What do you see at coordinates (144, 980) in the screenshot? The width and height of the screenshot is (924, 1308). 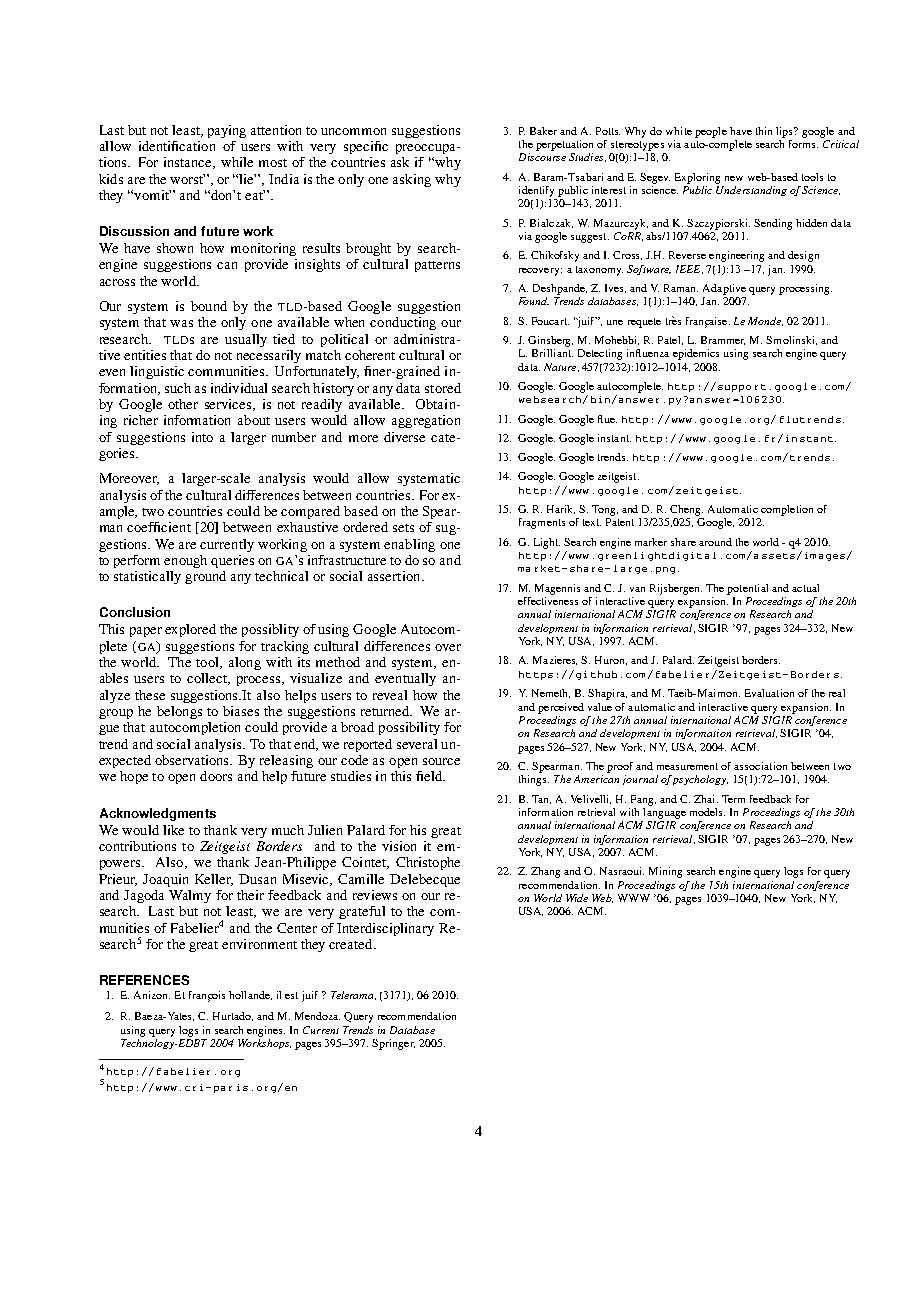 I see `REFERENCES` at bounding box center [144, 980].
